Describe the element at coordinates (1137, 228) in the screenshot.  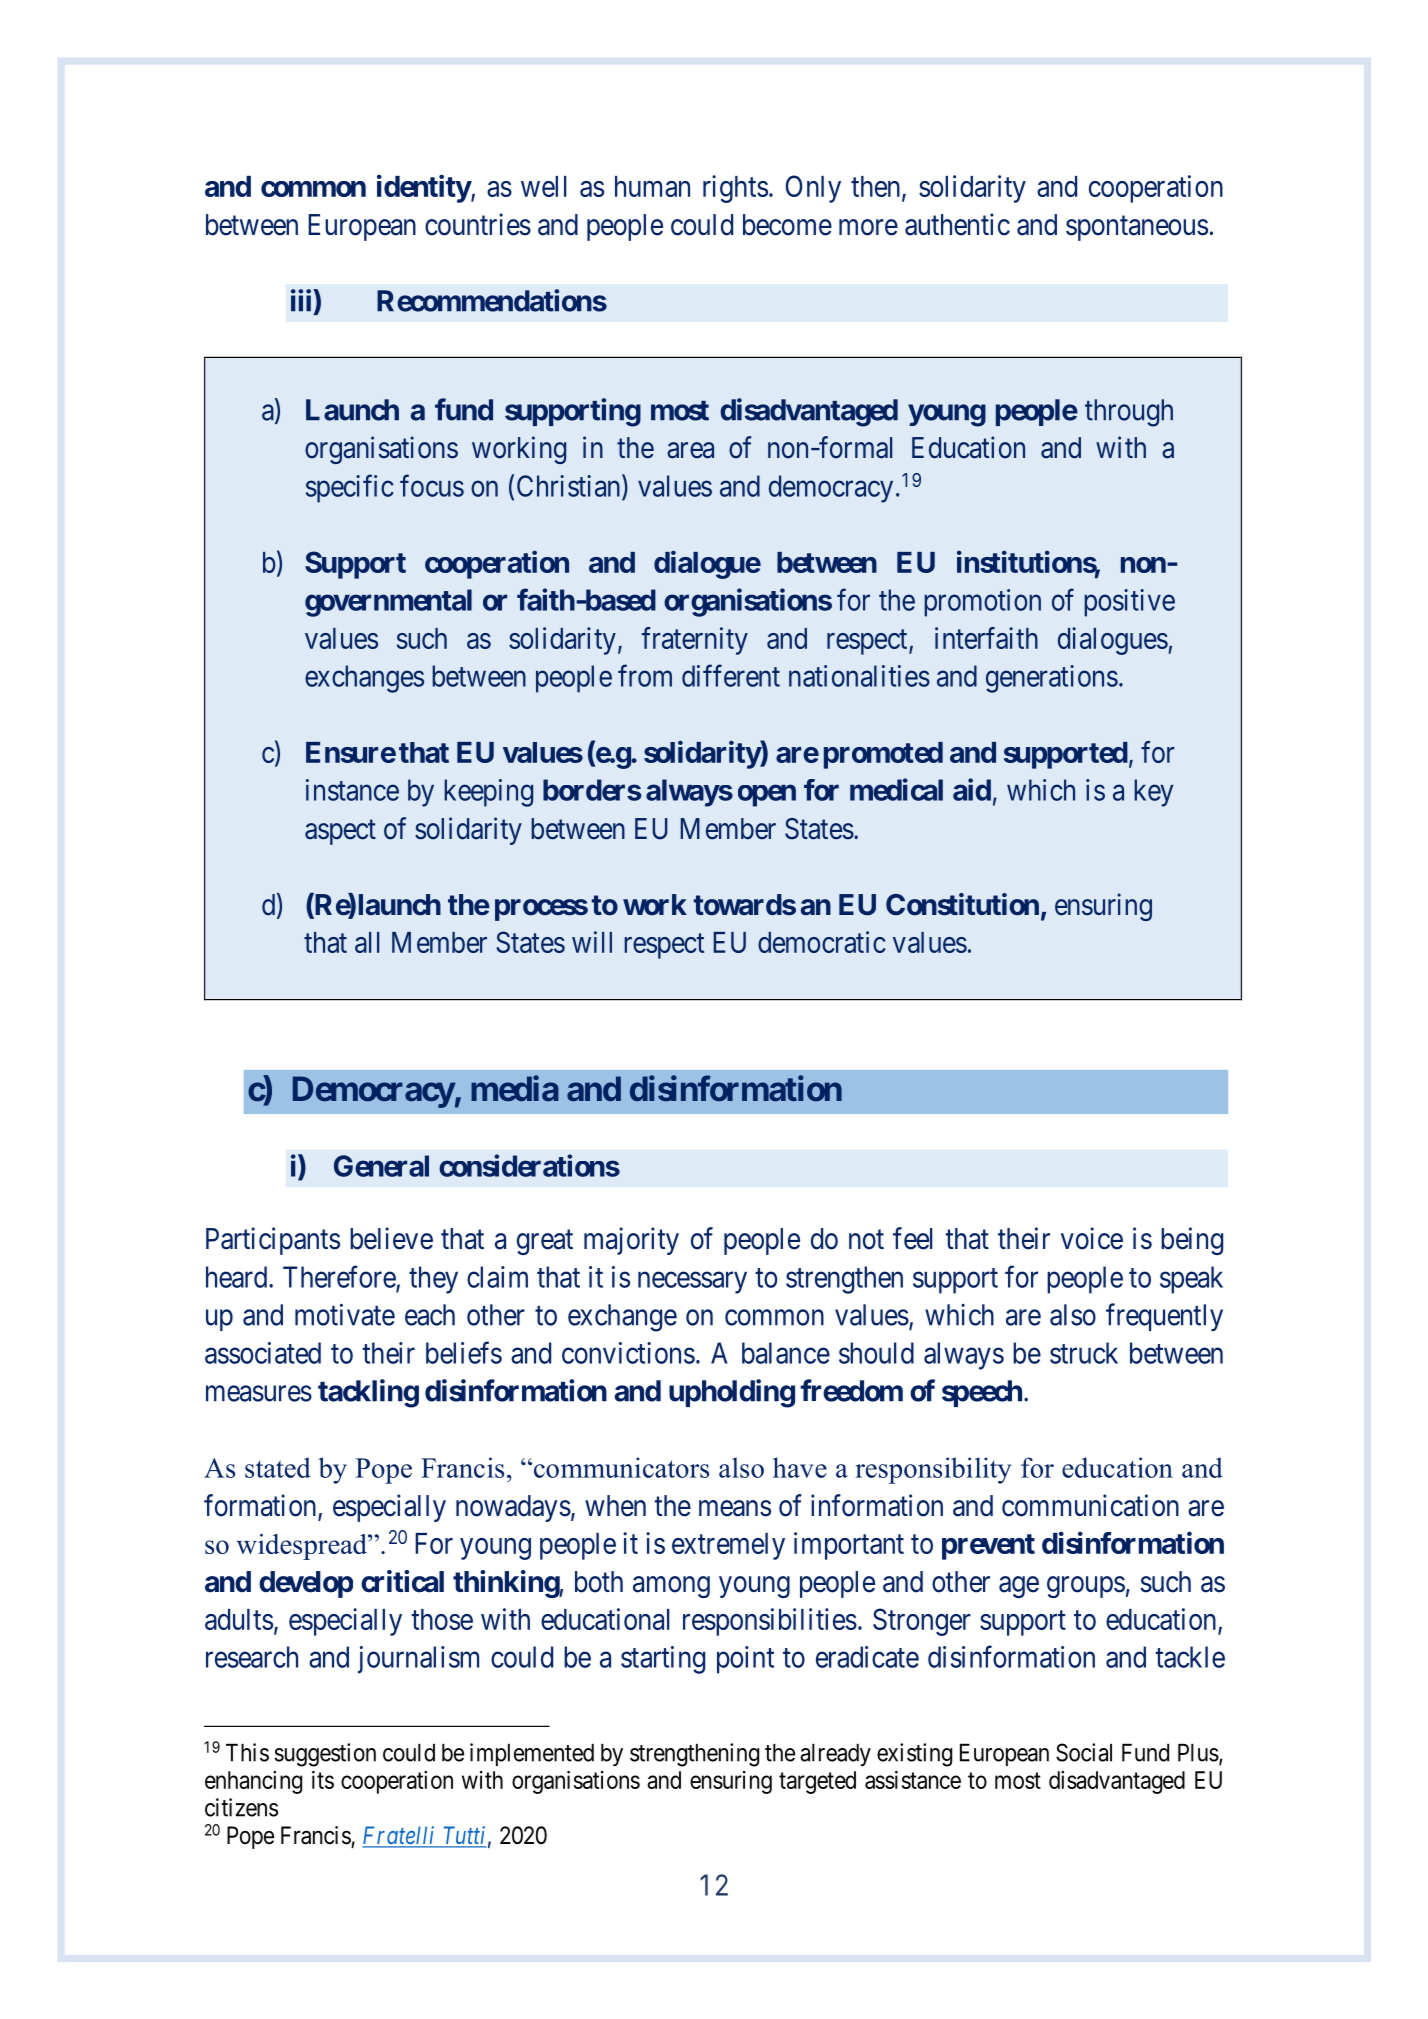
I see `spontaneous` at that location.
